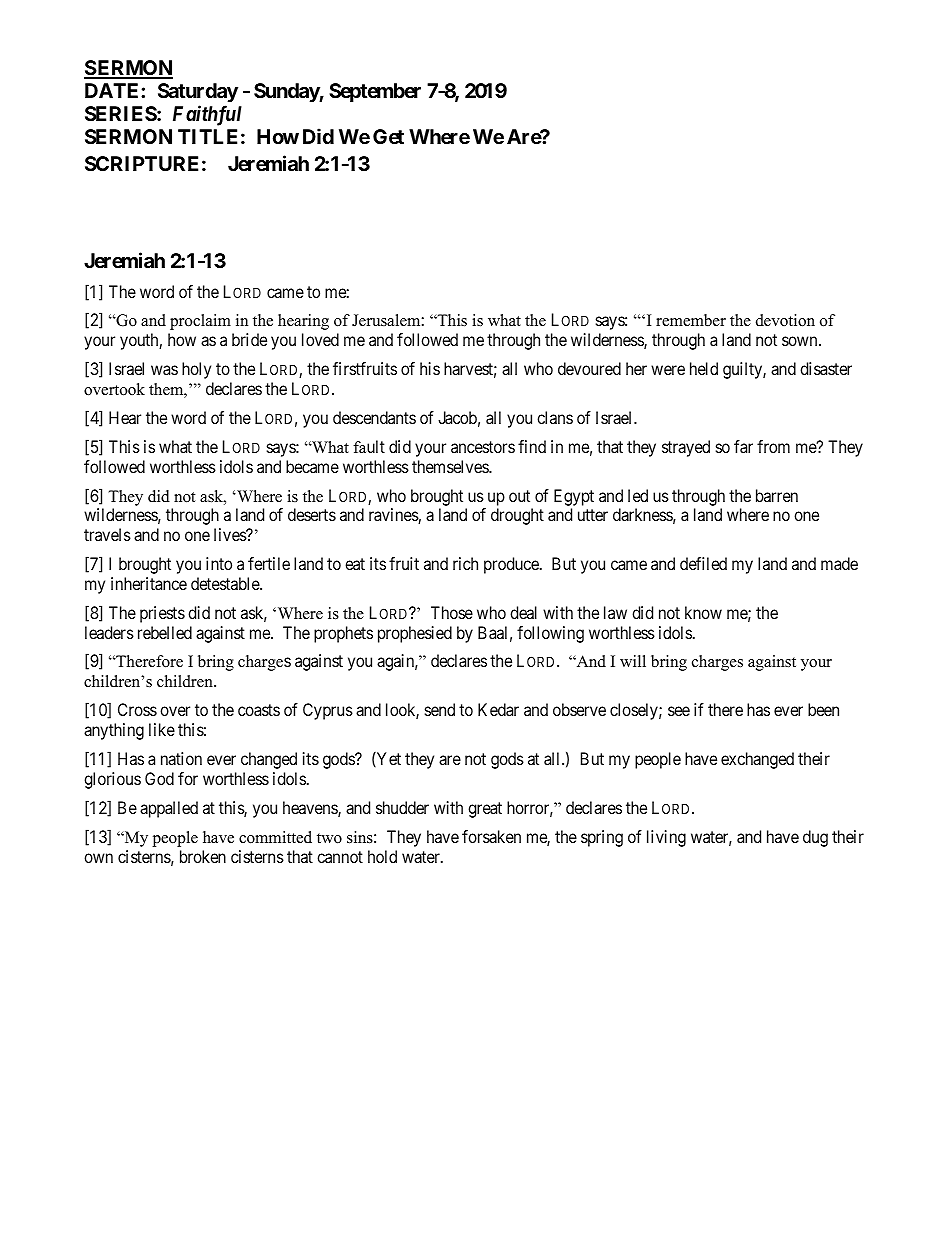 The width and height of the document is (952, 1233). Describe the element at coordinates (589, 368) in the document. I see `devoured` at that location.
